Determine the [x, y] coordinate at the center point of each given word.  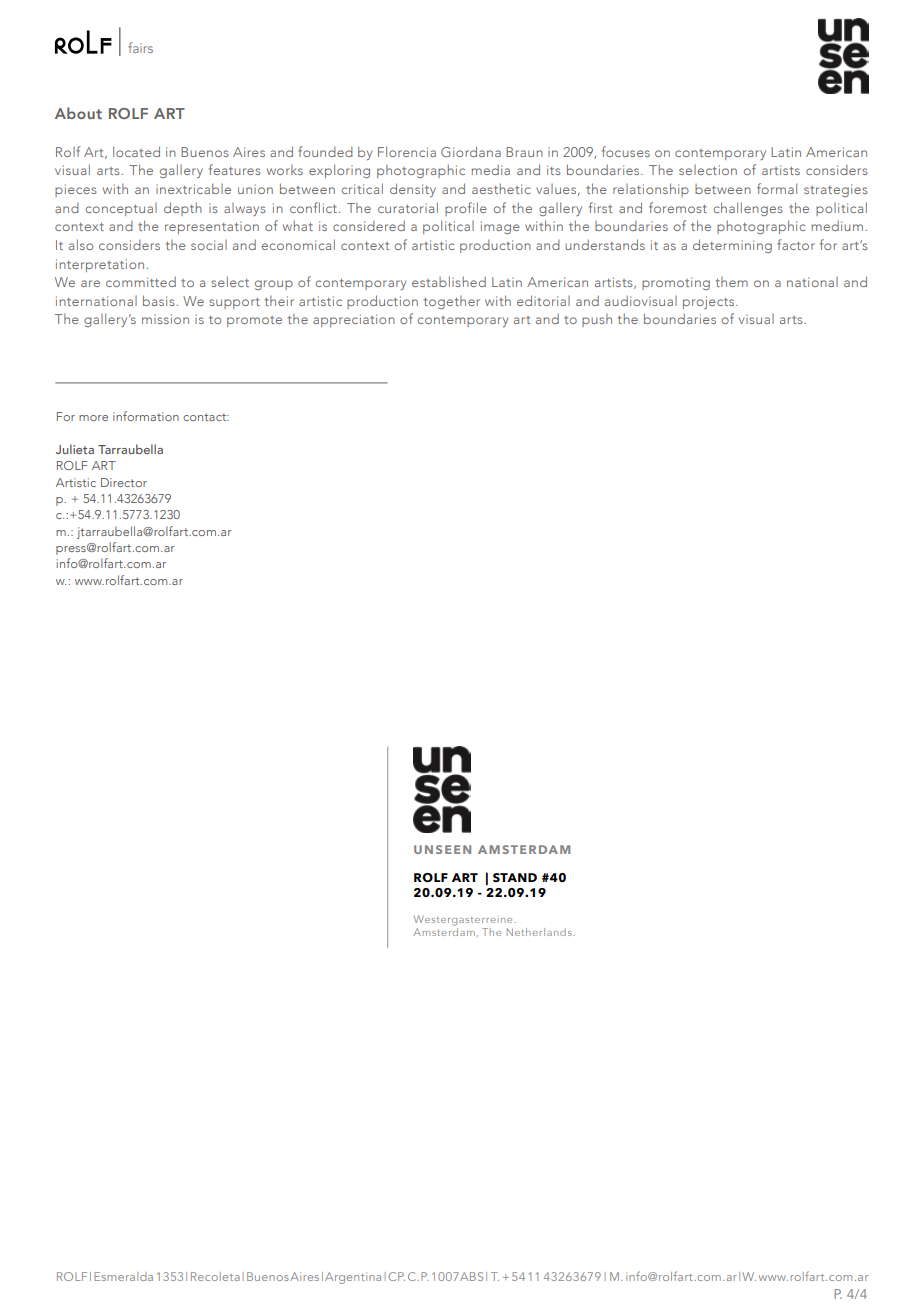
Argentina [353, 1278]
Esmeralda [123, 1276]
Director [124, 482]
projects [710, 302]
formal [777, 188]
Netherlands [540, 932]
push [597, 320]
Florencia [407, 151]
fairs [140, 47]
